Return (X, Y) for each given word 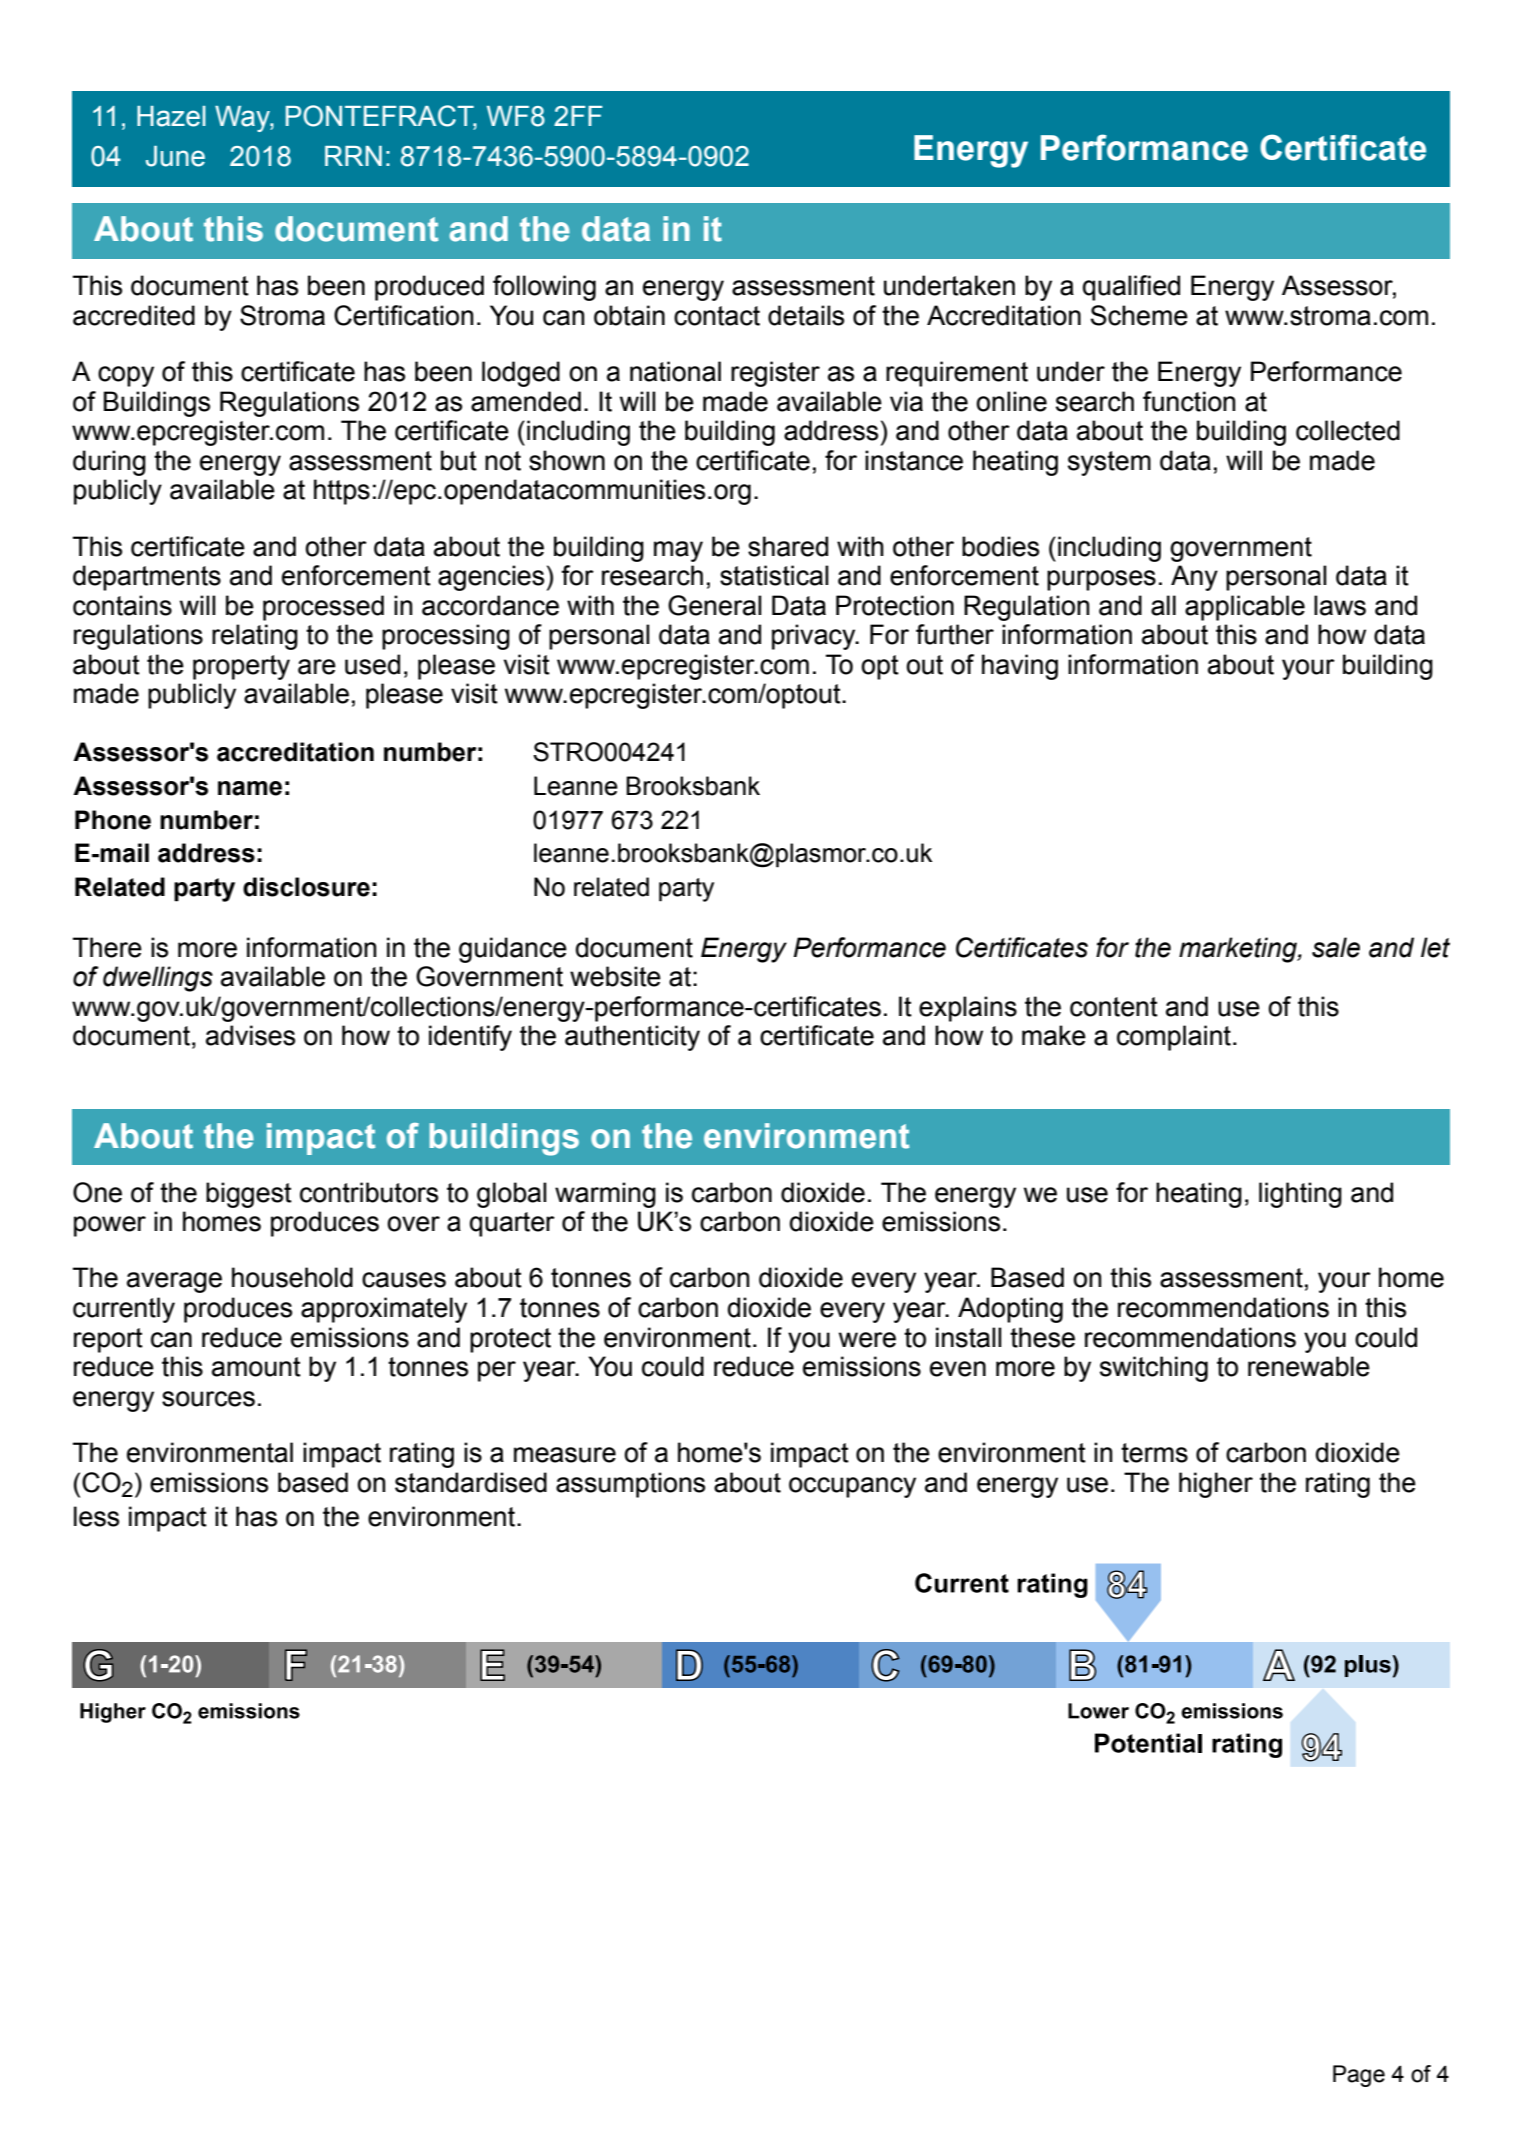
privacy (815, 637)
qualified (1131, 288)
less (96, 1516)
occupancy (852, 1487)
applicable (1245, 608)
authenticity (632, 1038)
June (175, 156)
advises (250, 1035)
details (806, 315)
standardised (471, 1482)
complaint (1174, 1038)
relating (255, 637)
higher (1216, 1485)
